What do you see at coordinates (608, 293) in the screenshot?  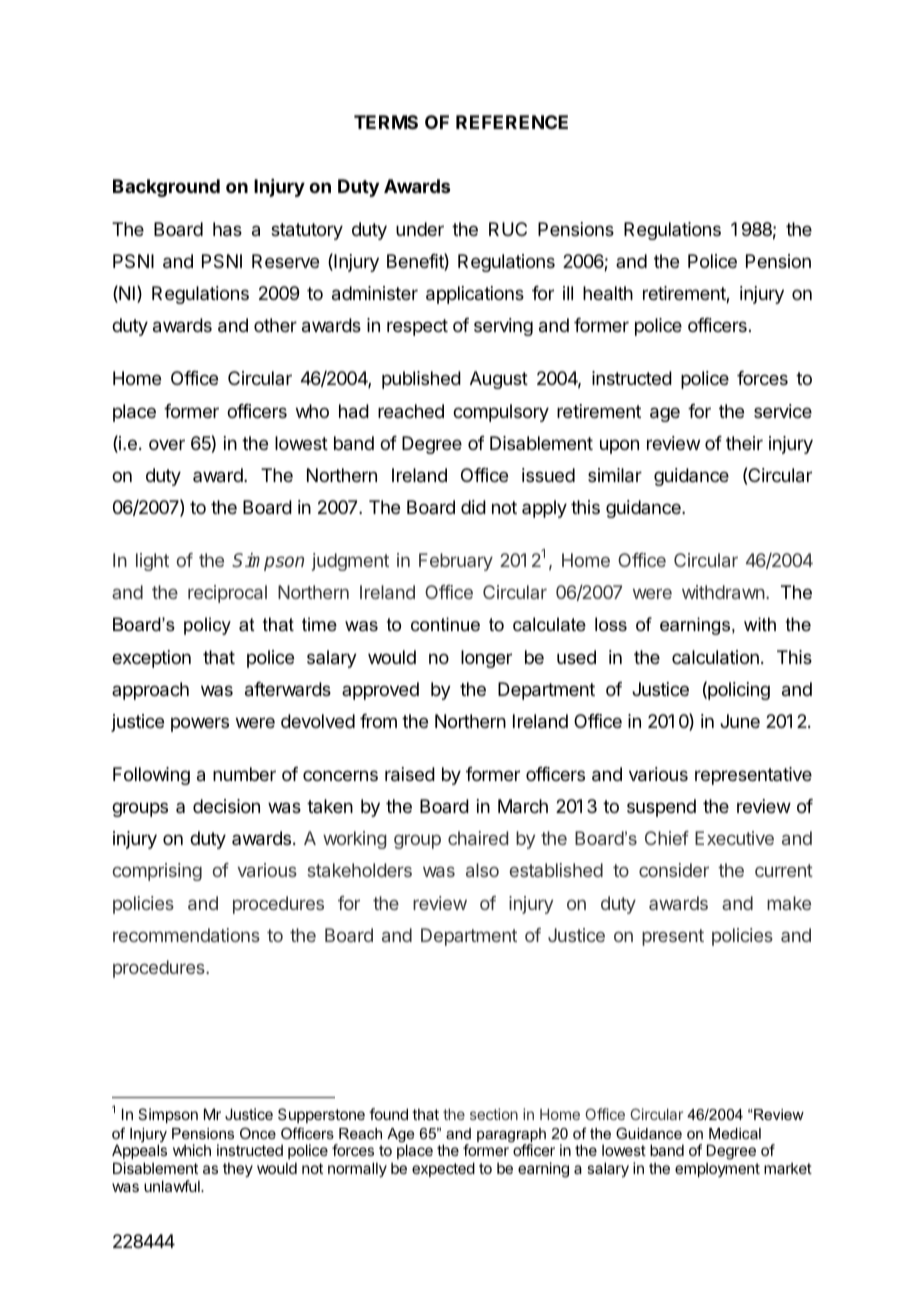 I see `health` at bounding box center [608, 293].
